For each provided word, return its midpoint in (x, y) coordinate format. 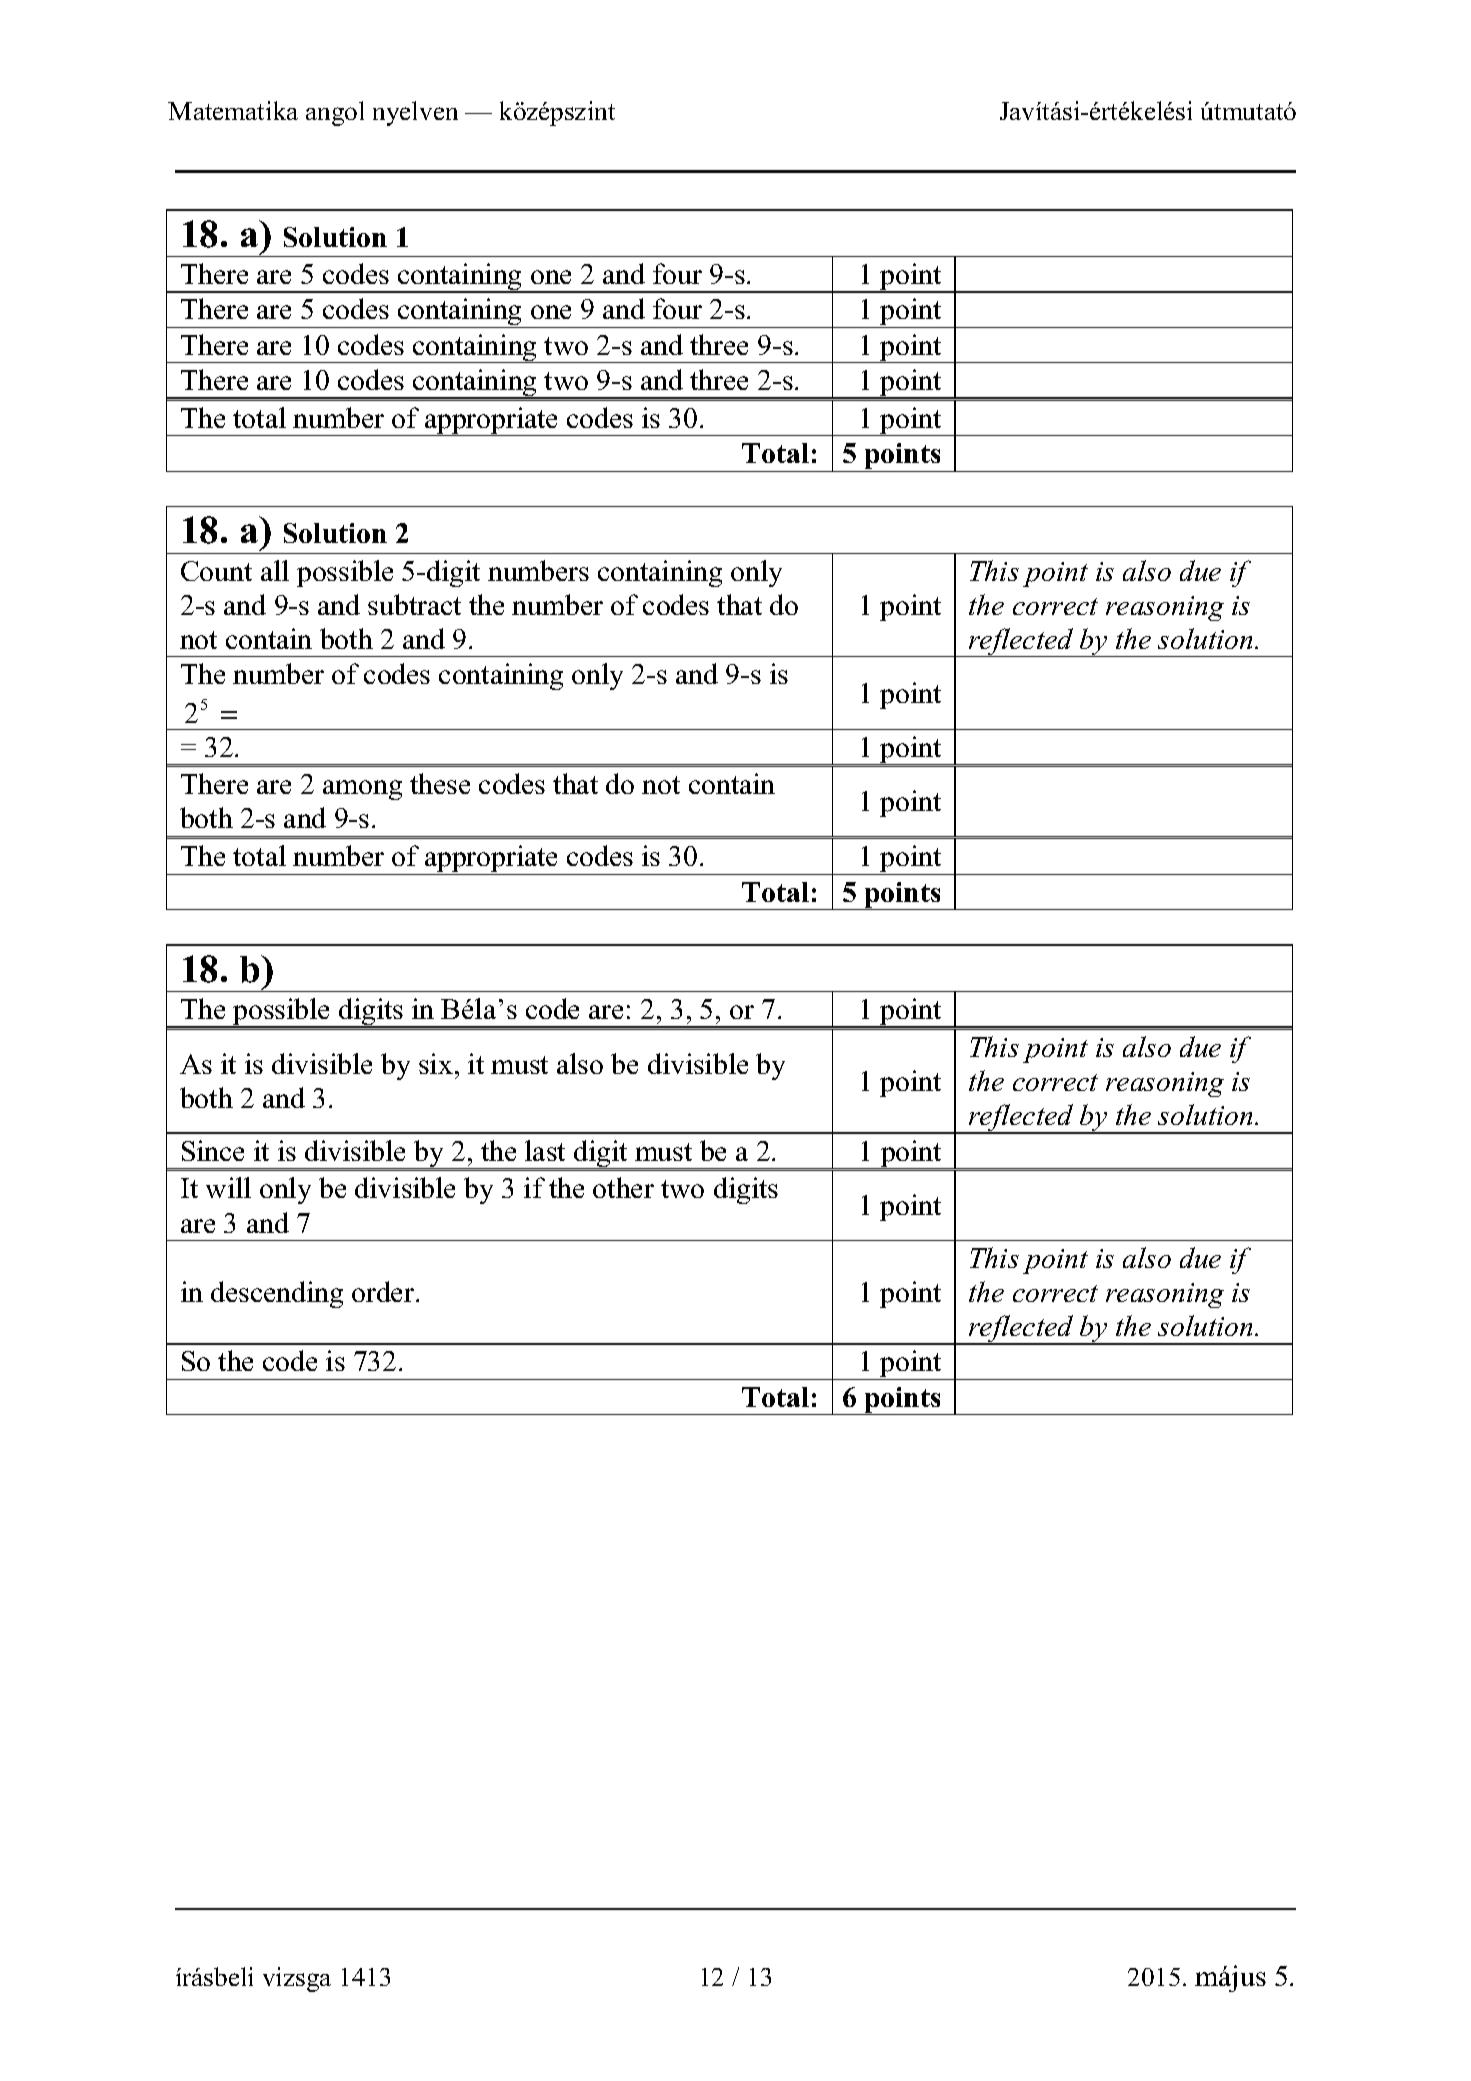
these (440, 783)
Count (216, 571)
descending (277, 1294)
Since (213, 1150)
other (623, 1187)
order (384, 1291)
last (545, 1150)
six (436, 1063)
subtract (414, 604)
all (275, 570)
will (228, 1187)
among (362, 790)
